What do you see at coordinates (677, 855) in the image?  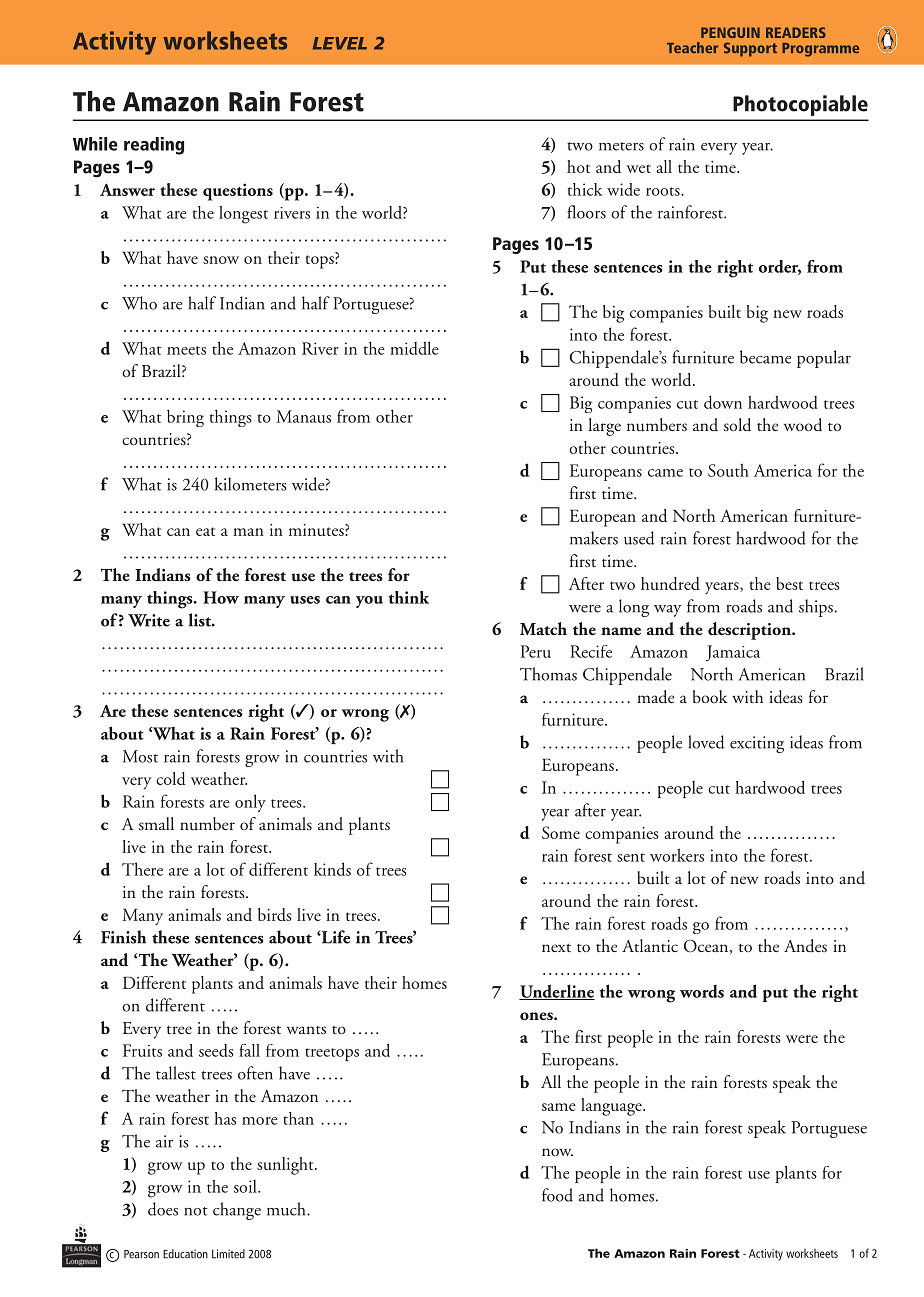 I see `workers` at bounding box center [677, 855].
